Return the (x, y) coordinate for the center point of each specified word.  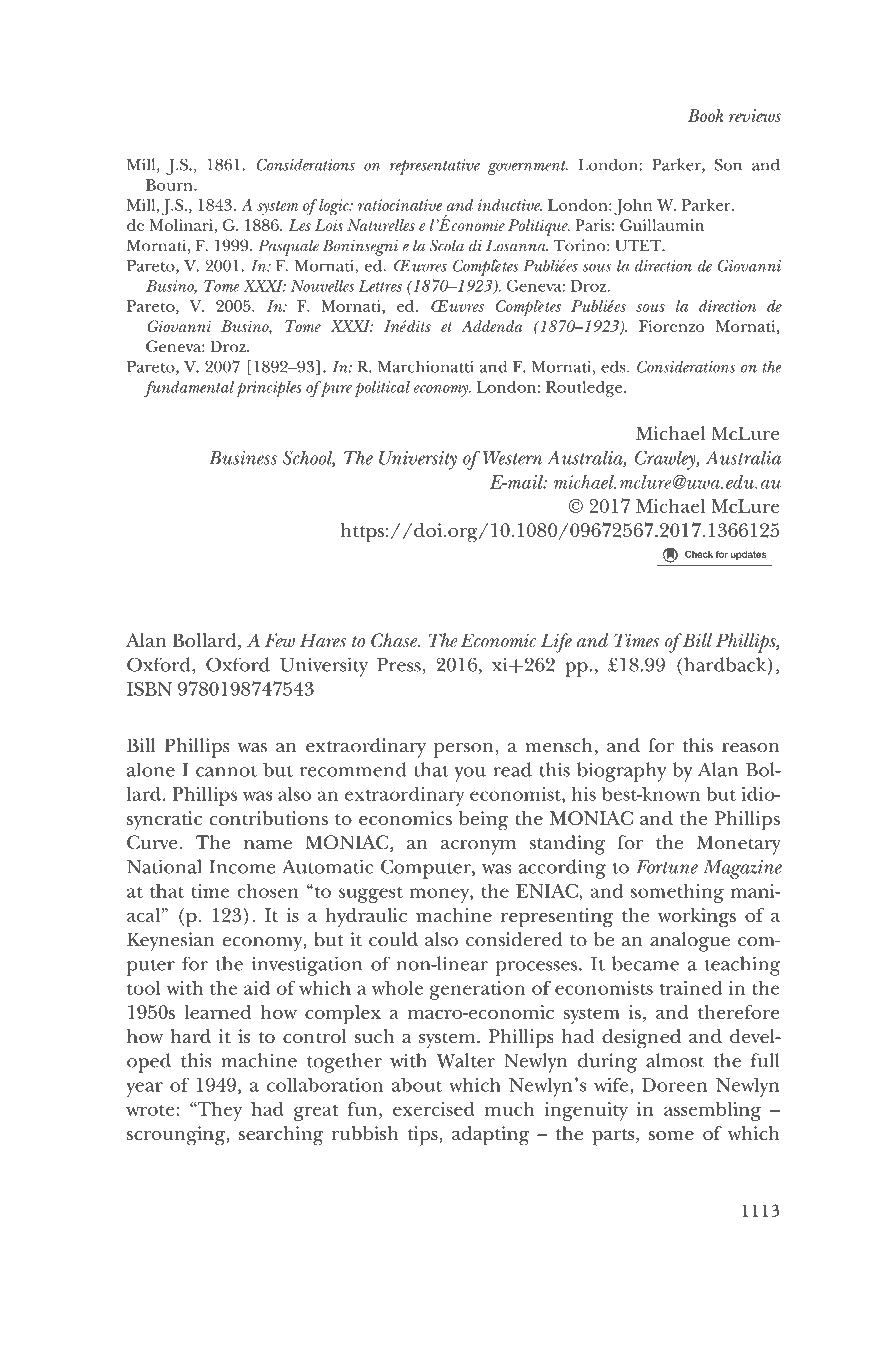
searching (281, 1136)
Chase (395, 640)
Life (556, 643)
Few (279, 640)
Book (705, 115)
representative (435, 167)
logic (335, 207)
